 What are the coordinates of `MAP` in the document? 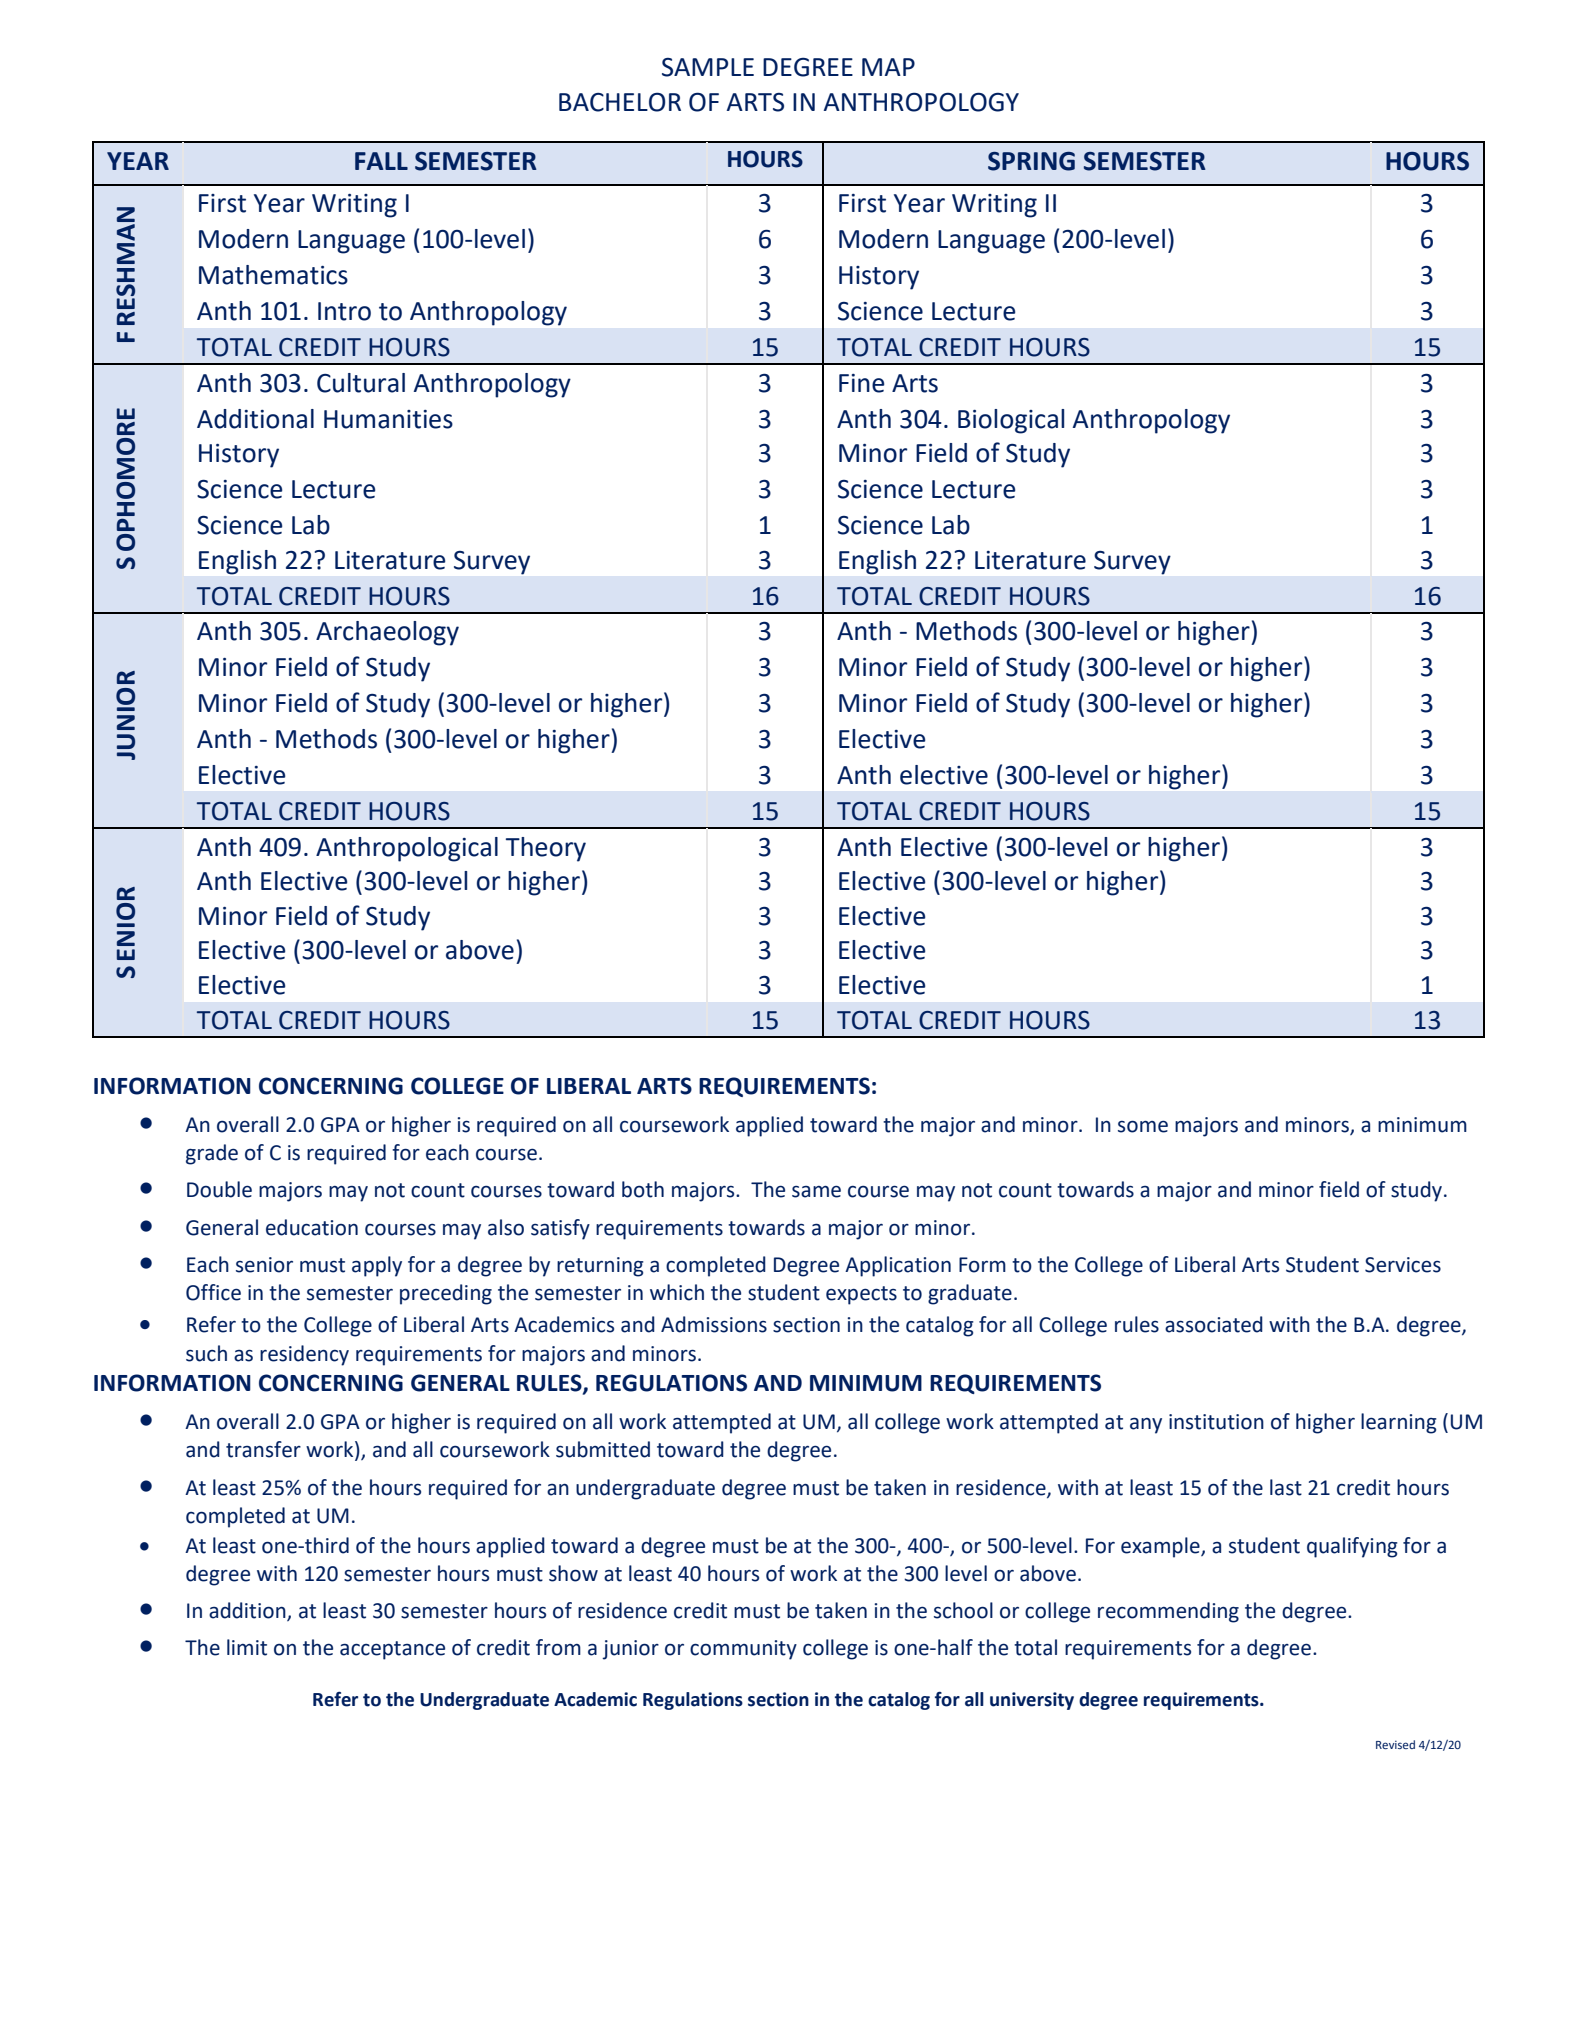 It's located at (888, 67).
